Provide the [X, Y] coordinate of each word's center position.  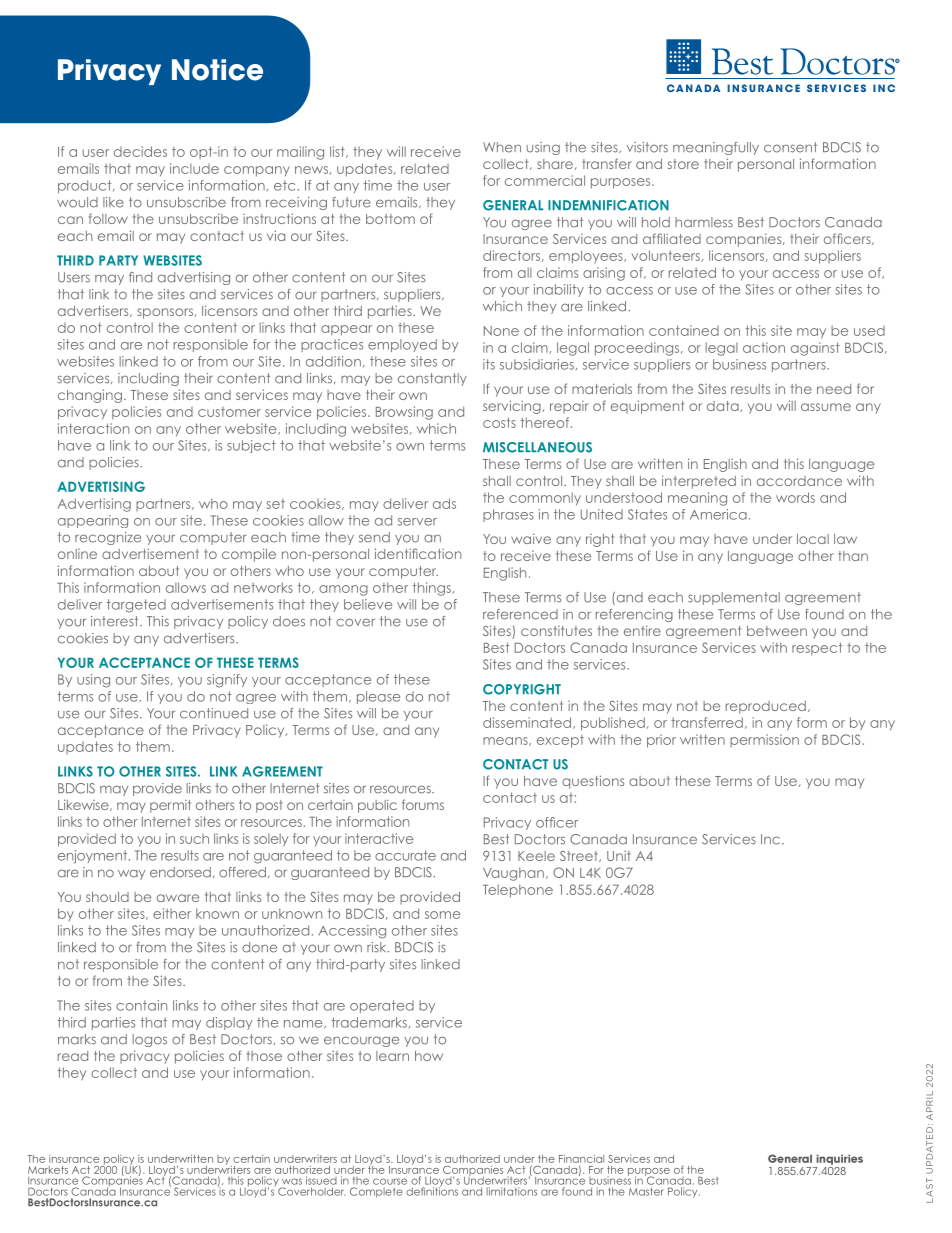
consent [790, 147]
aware [178, 898]
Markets [48, 1170]
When [502, 147]
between [777, 631]
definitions [432, 1190]
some [442, 915]
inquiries [839, 1159]
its [489, 364]
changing [90, 396]
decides [140, 151]
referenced [520, 614]
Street [580, 856]
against [815, 349]
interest [116, 621]
